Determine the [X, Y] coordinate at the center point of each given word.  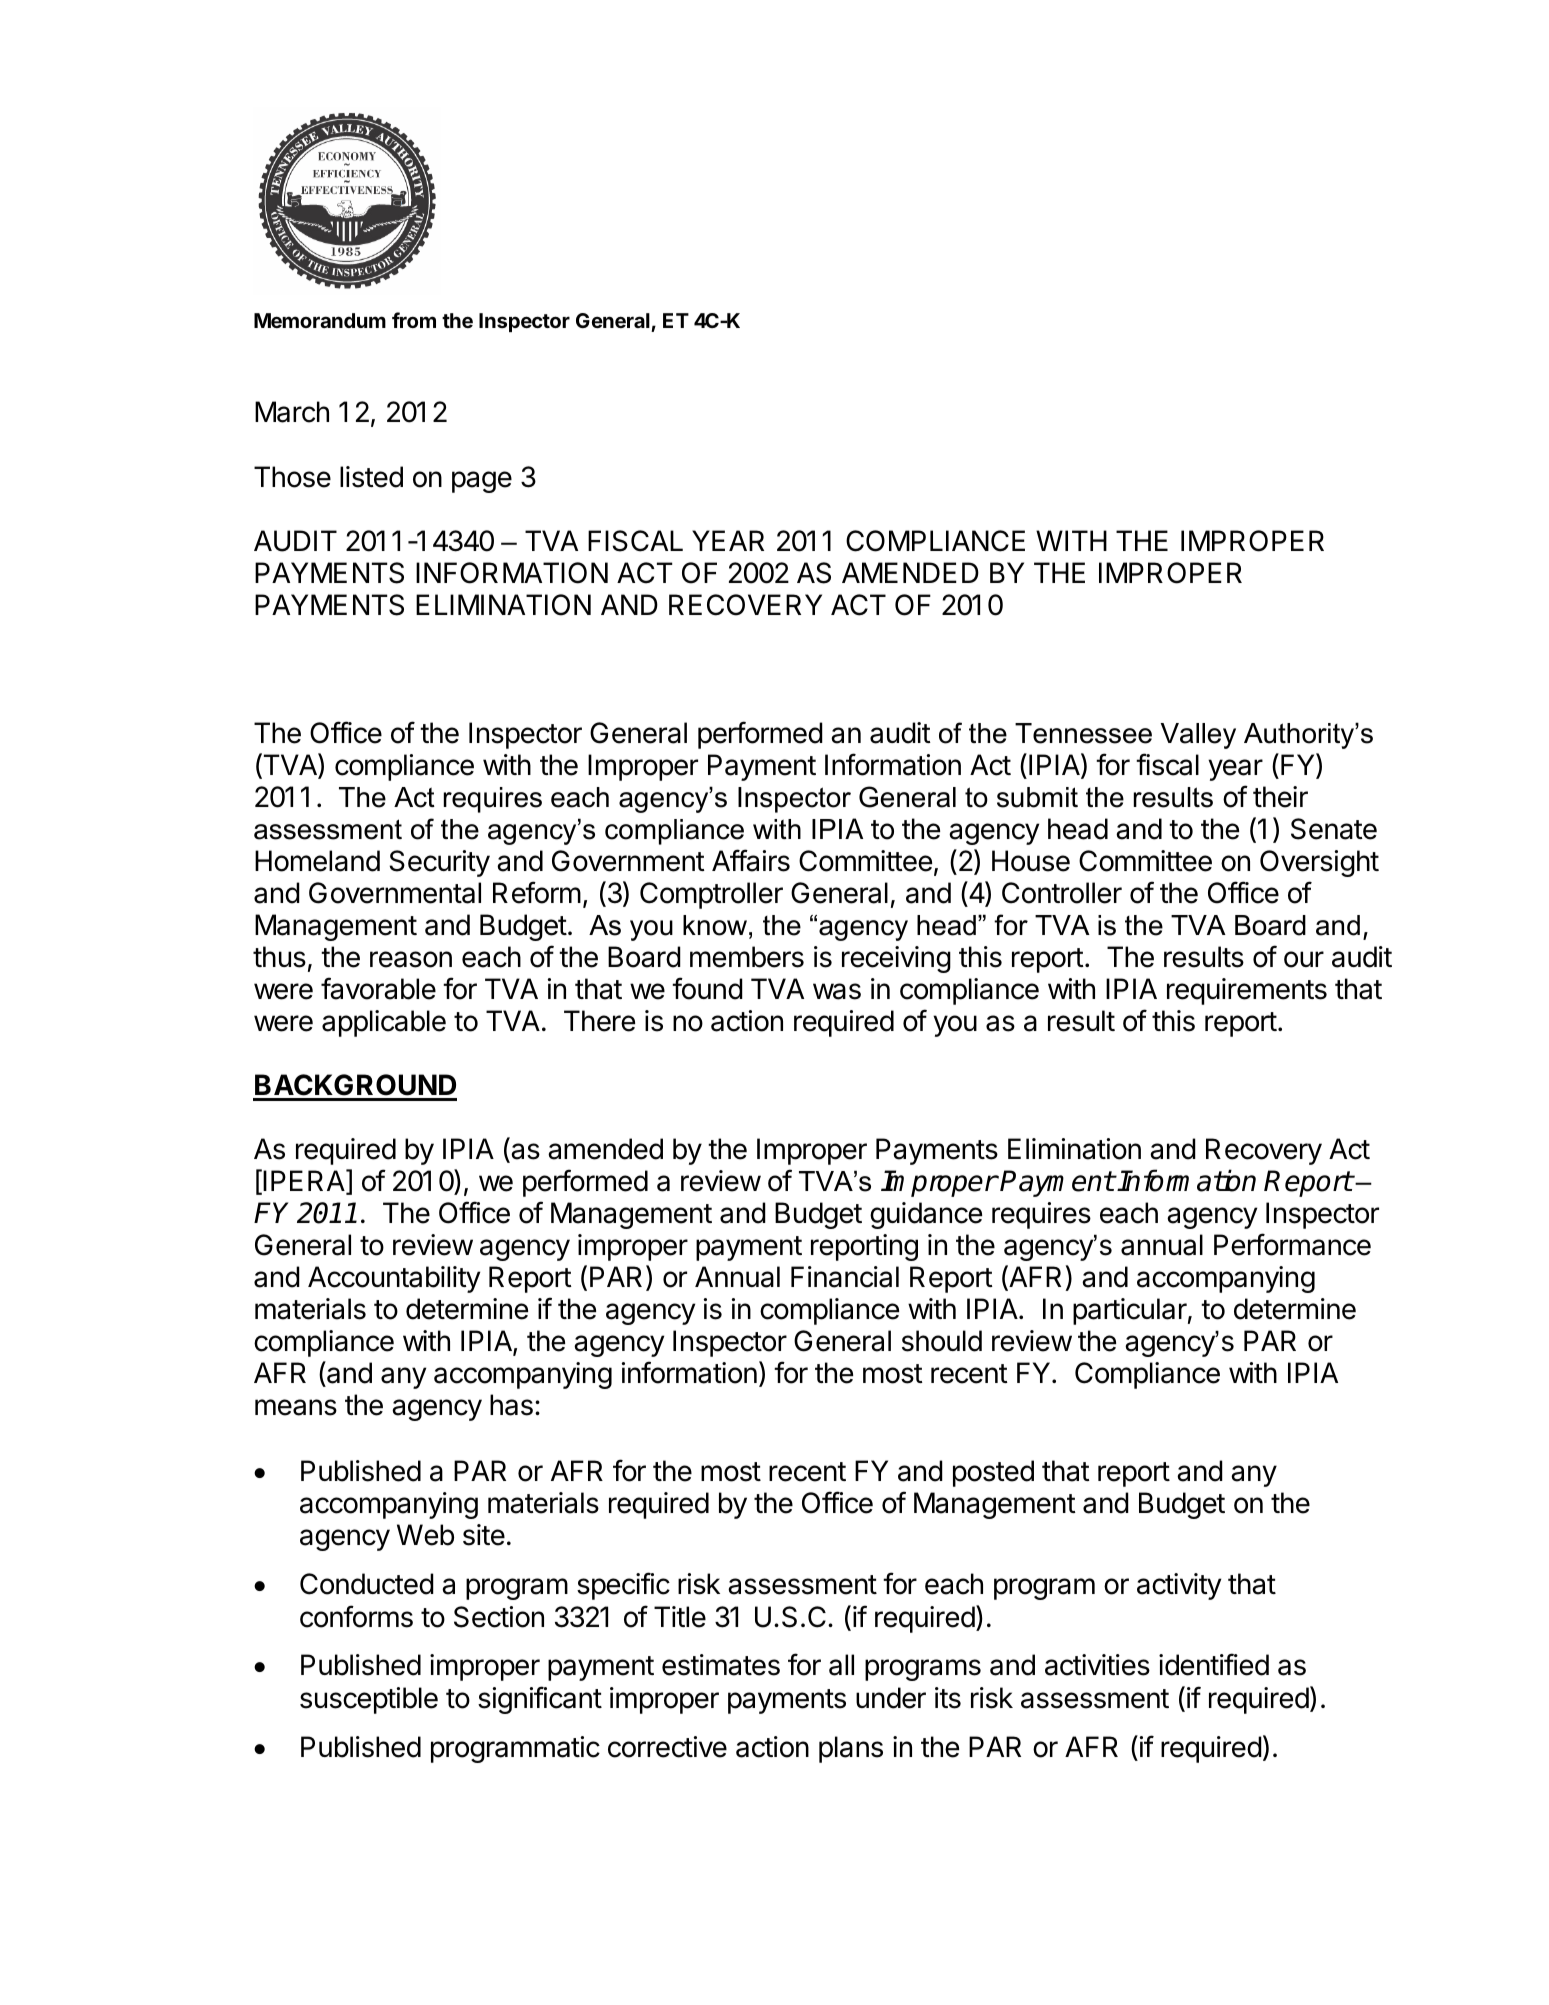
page [482, 482]
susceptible [369, 1700]
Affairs [751, 860]
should [942, 1341]
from [414, 320]
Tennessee [1083, 733]
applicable [384, 1023]
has [511, 1405]
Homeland [317, 861]
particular [1130, 1311]
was [837, 991]
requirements [1247, 991]
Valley [1198, 736]
